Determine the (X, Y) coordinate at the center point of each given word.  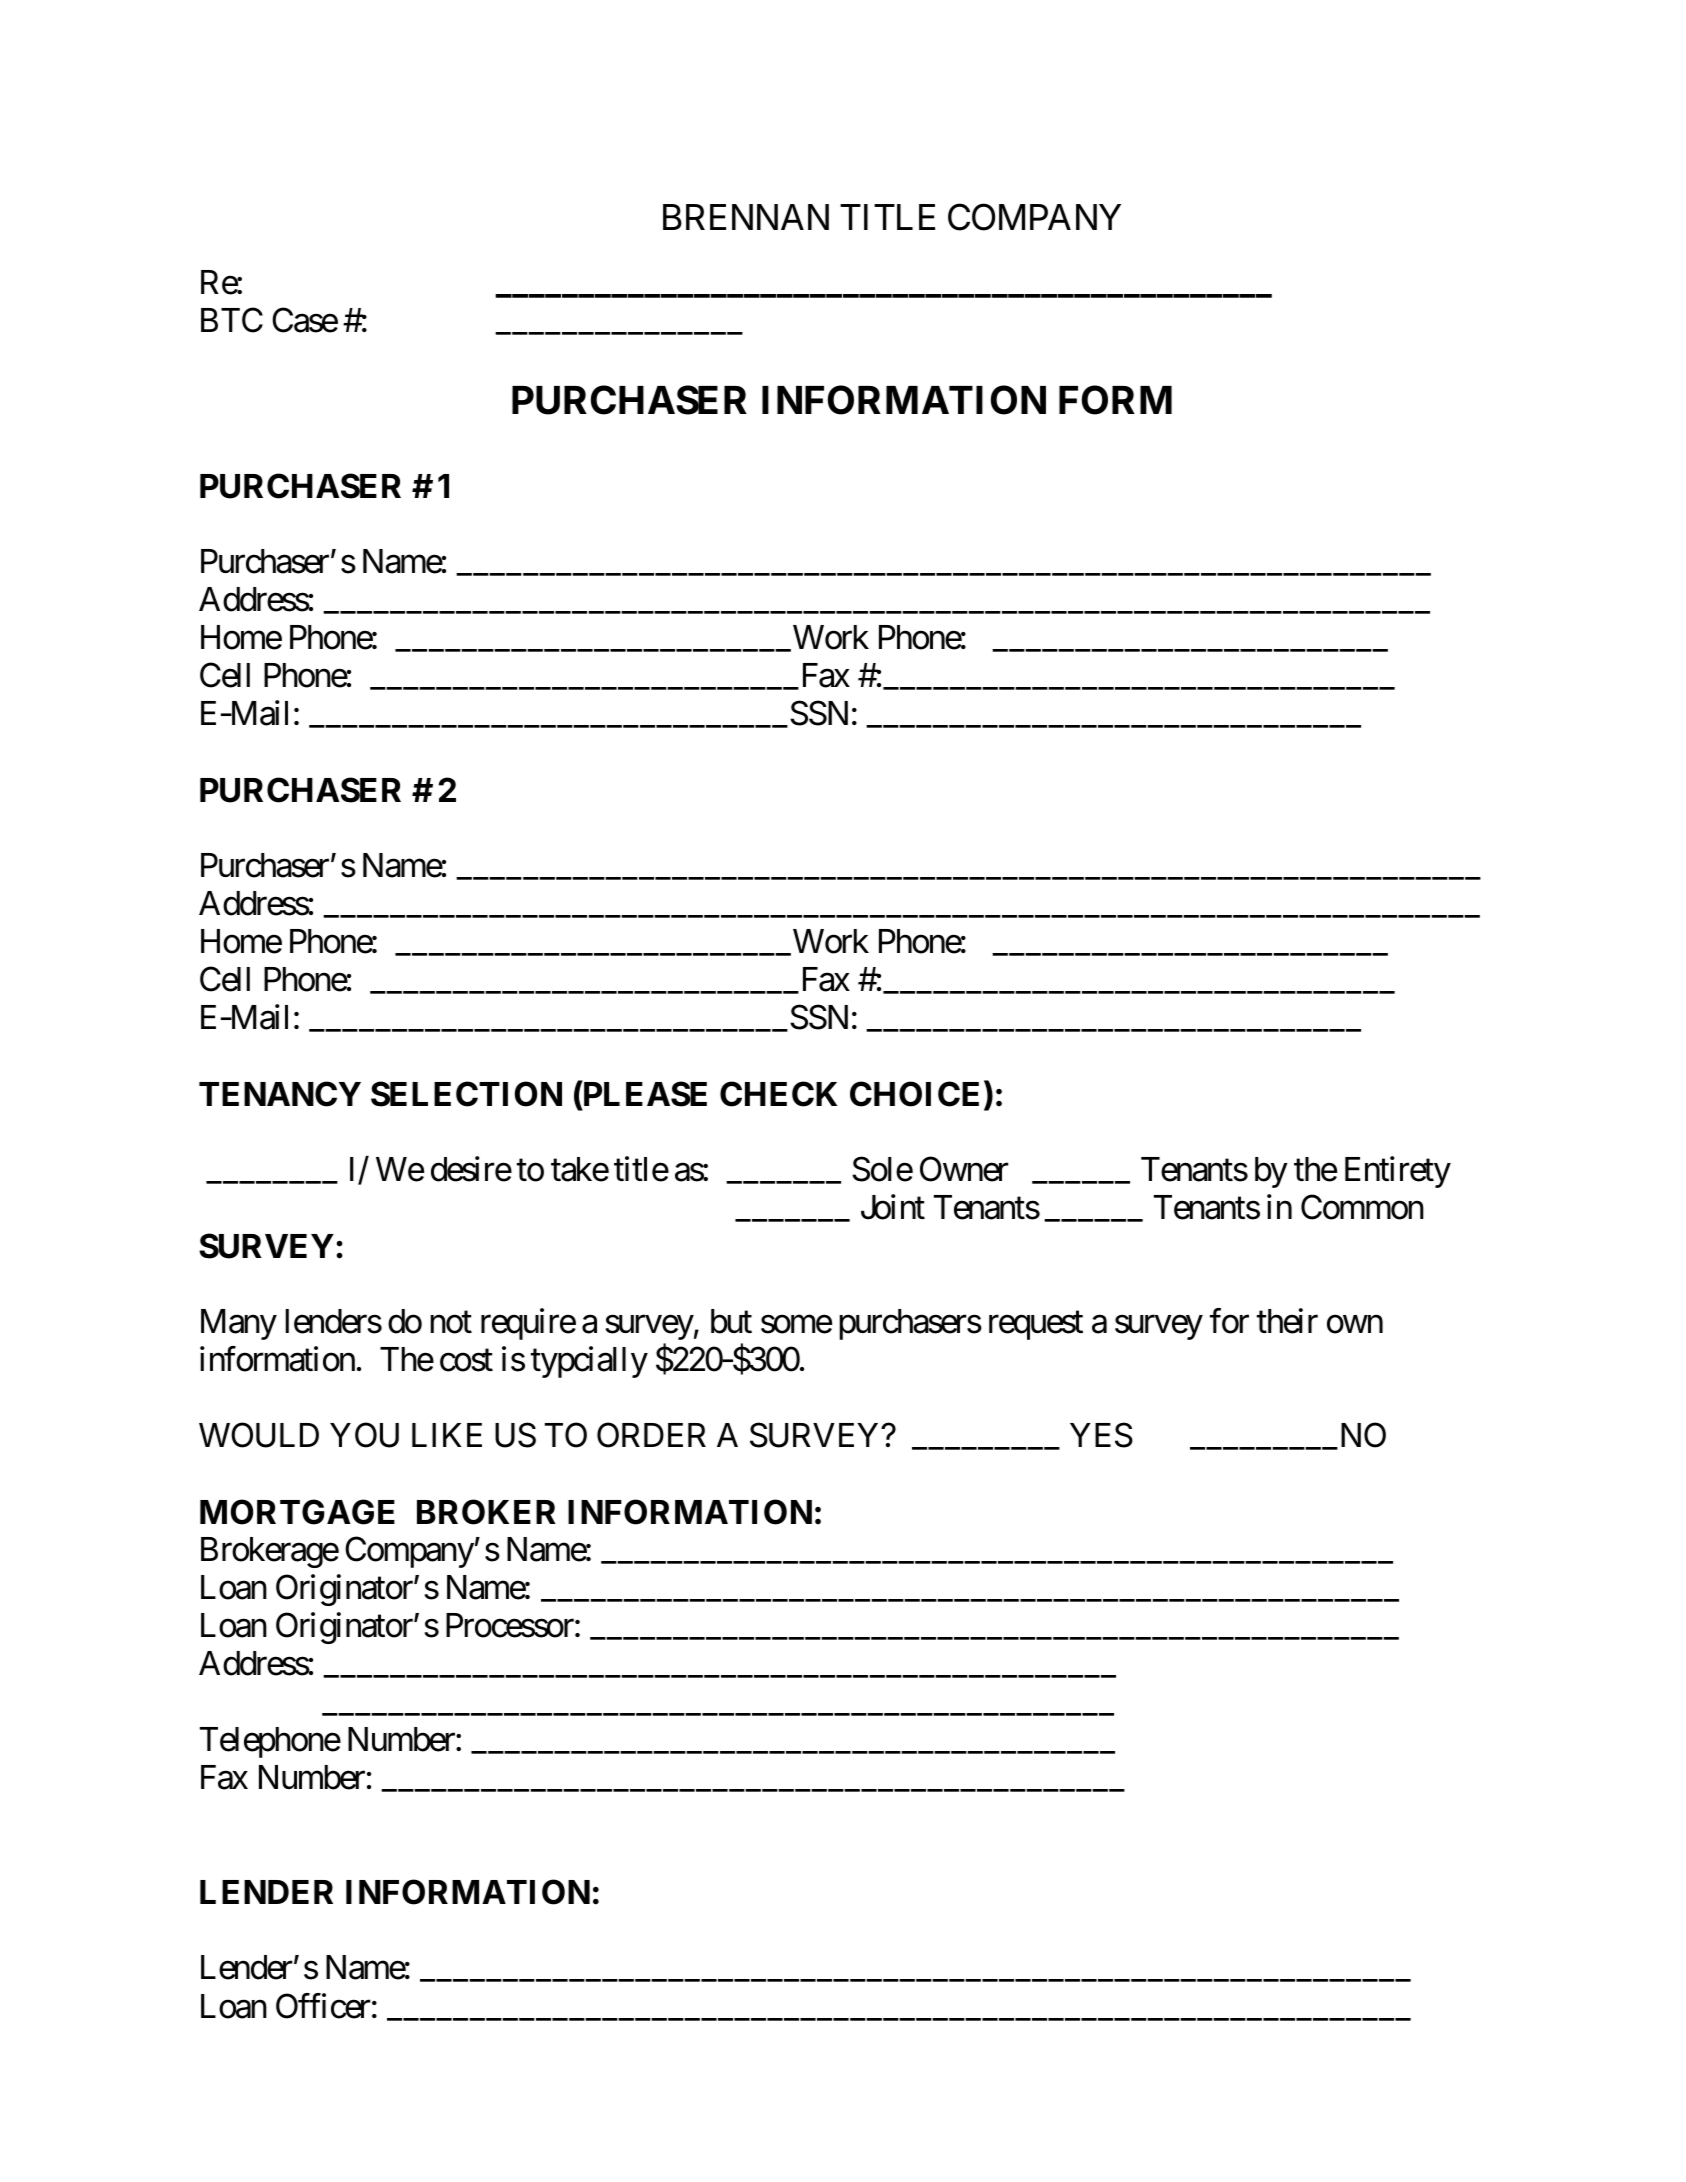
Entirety (1398, 1172)
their (1287, 1321)
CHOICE (914, 1094)
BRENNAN (746, 217)
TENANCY (280, 1094)
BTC (232, 320)
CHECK (778, 1094)
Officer (323, 2006)
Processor (511, 1625)
